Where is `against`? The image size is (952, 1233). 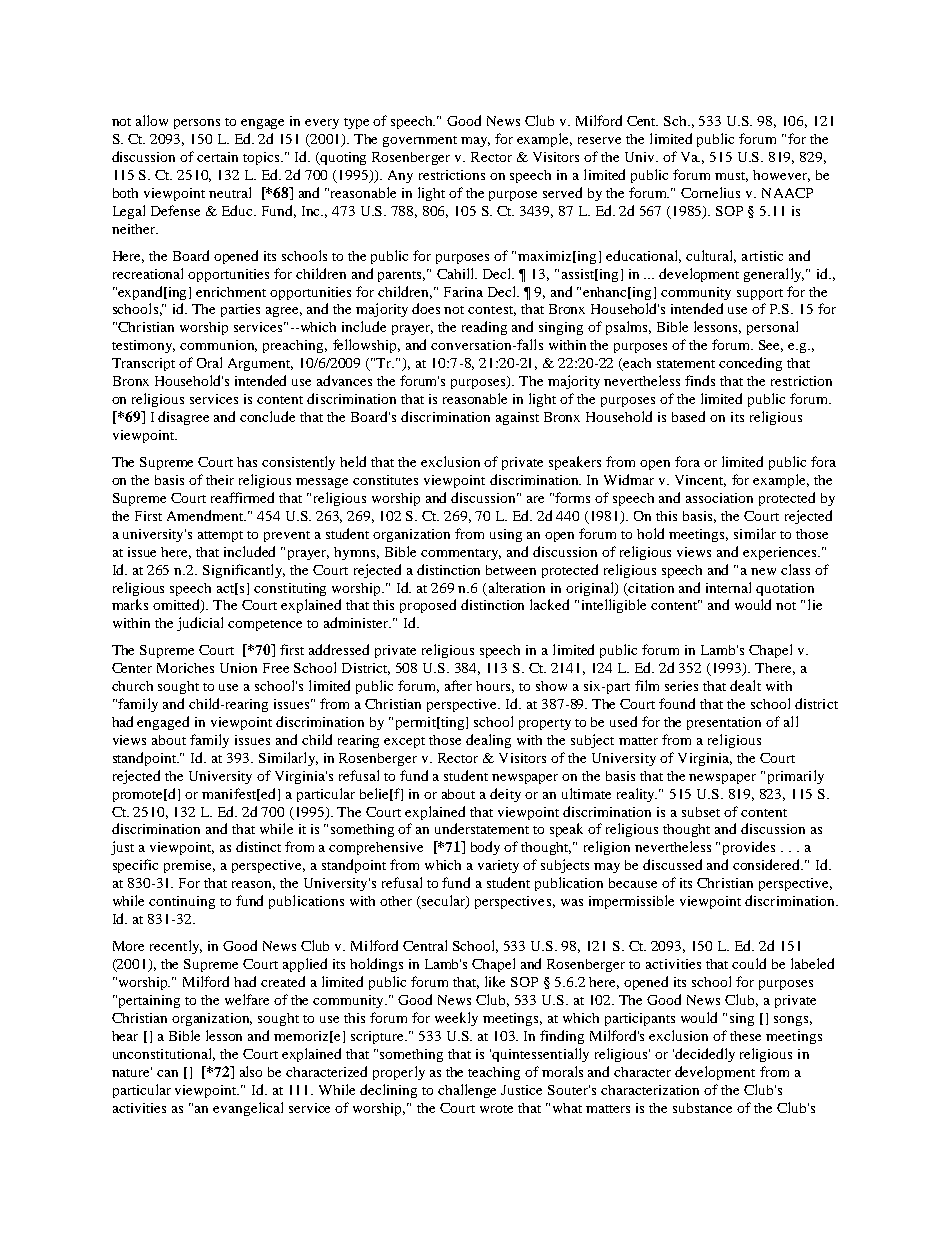
against is located at coordinates (517, 418).
